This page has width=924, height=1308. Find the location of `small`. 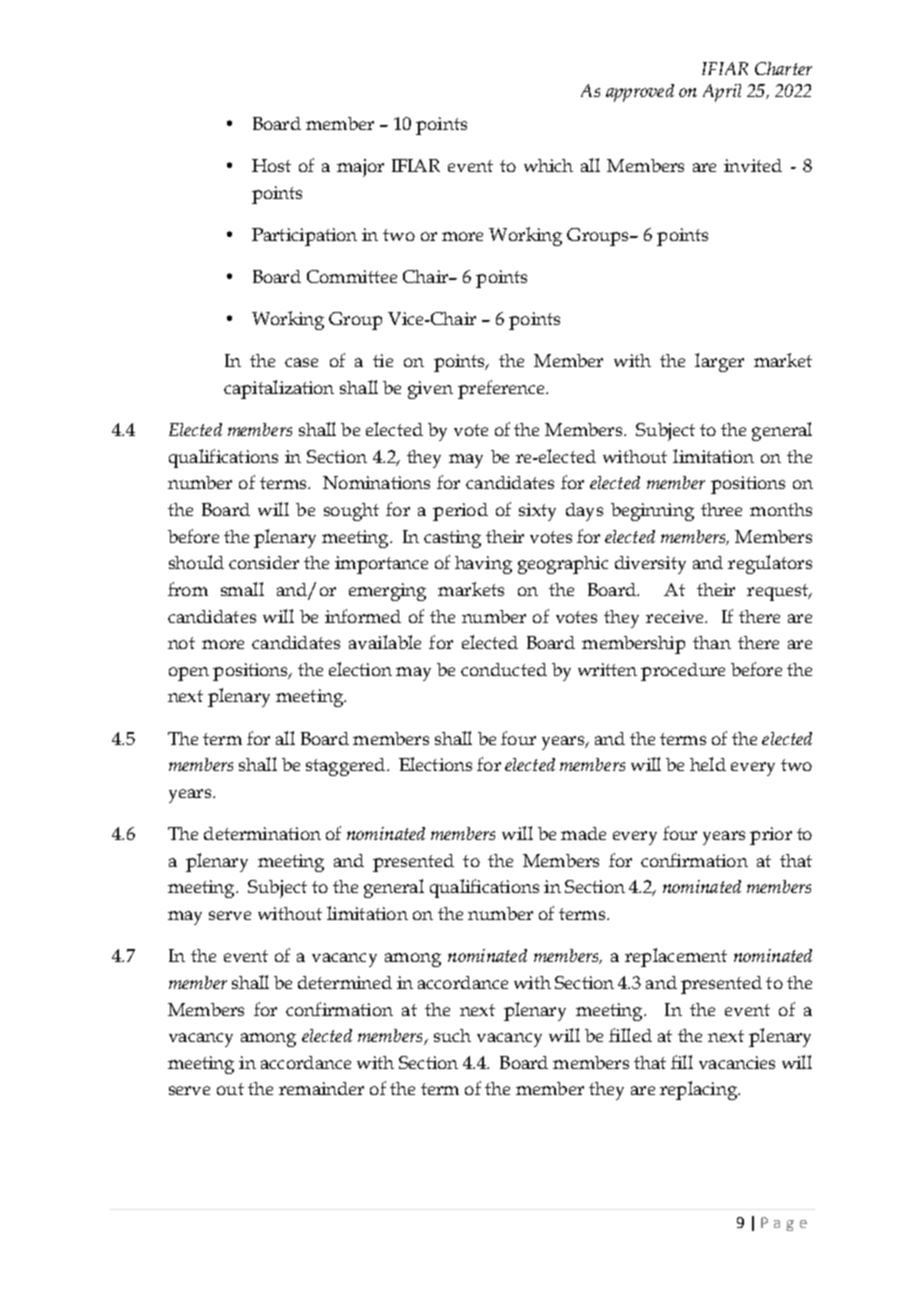

small is located at coordinates (242, 589).
